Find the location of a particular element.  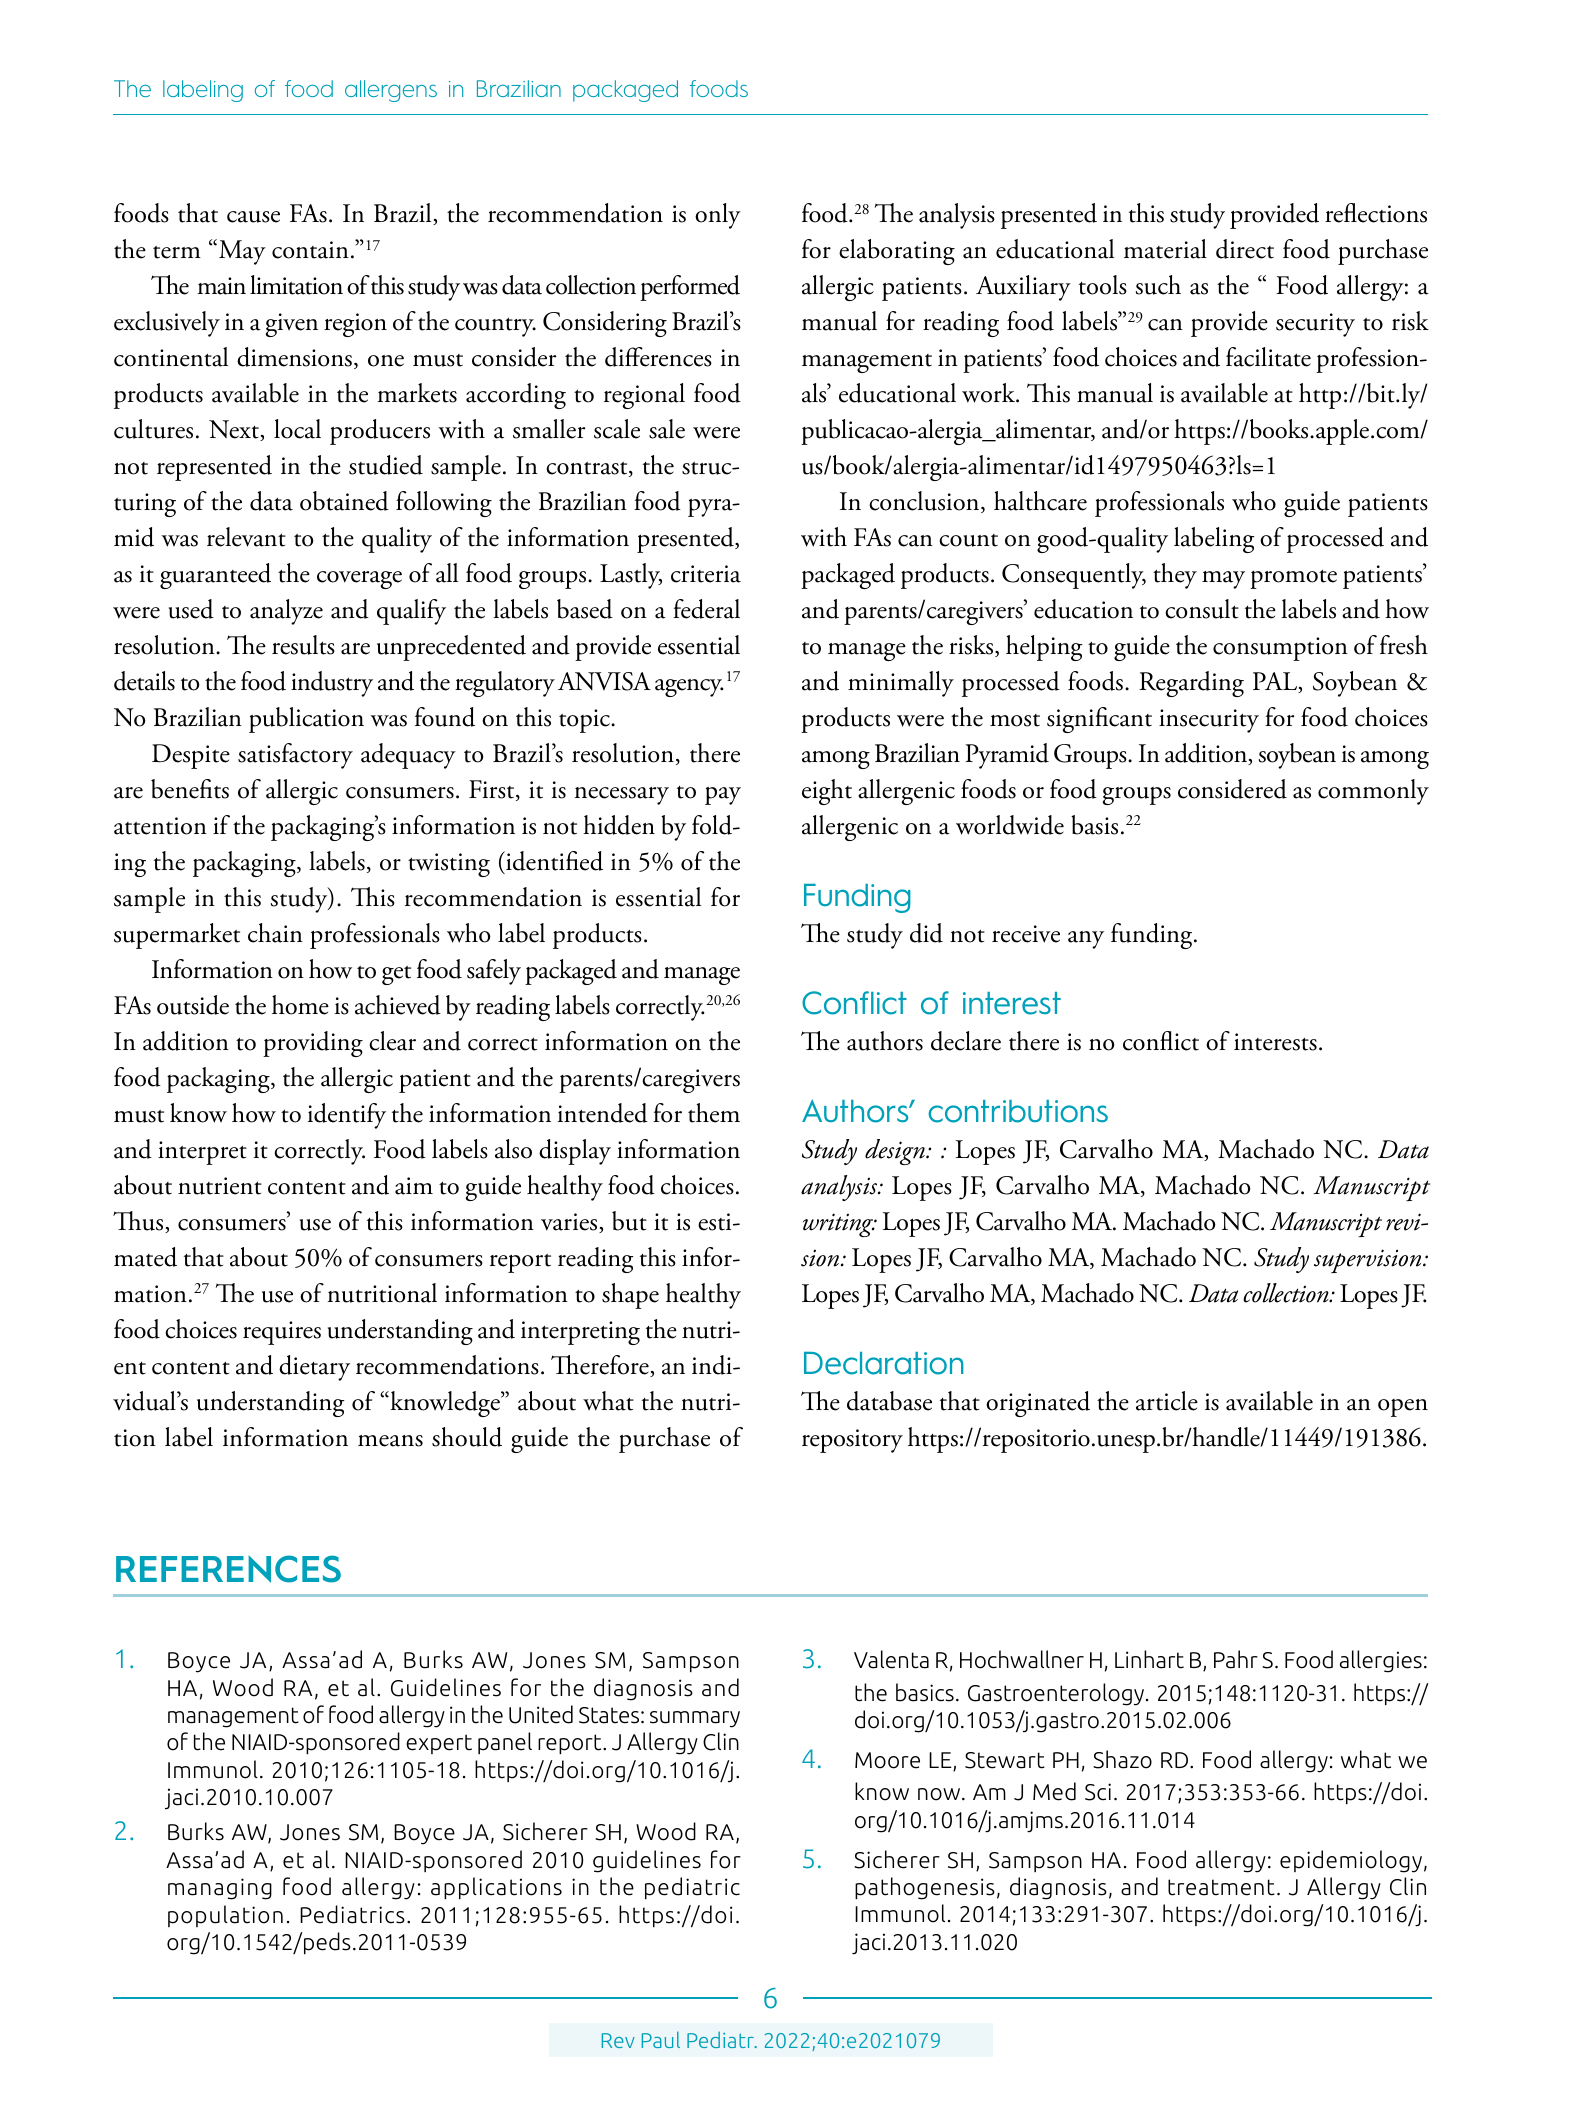

elaborating is located at coordinates (897, 252).
